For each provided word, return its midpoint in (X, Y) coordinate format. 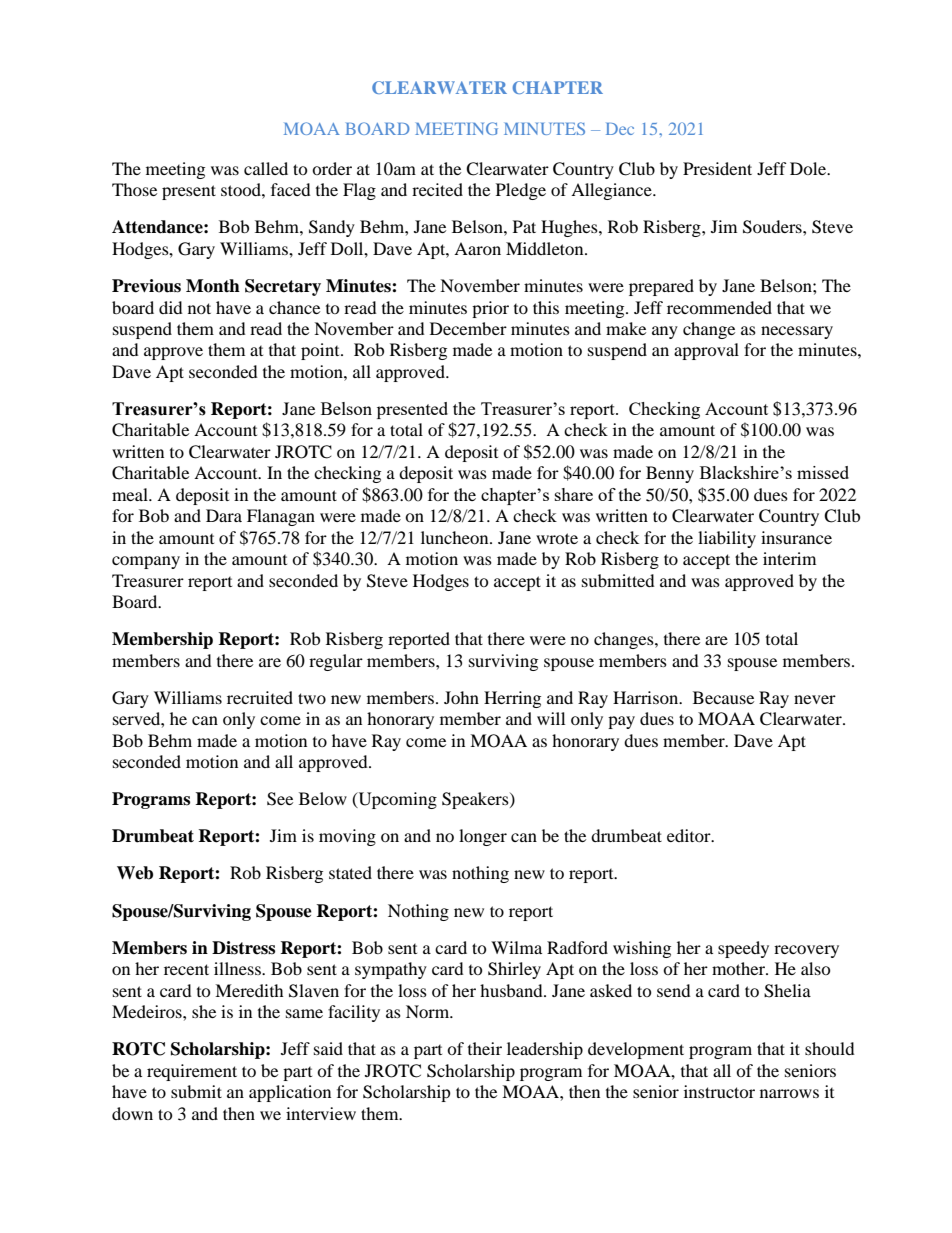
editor (690, 835)
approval (706, 351)
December (468, 328)
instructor (719, 1091)
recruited (260, 697)
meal (131, 494)
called (266, 168)
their (485, 1048)
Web (135, 873)
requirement (192, 1072)
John (461, 697)
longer (483, 837)
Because (723, 697)
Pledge (521, 191)
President (717, 168)
